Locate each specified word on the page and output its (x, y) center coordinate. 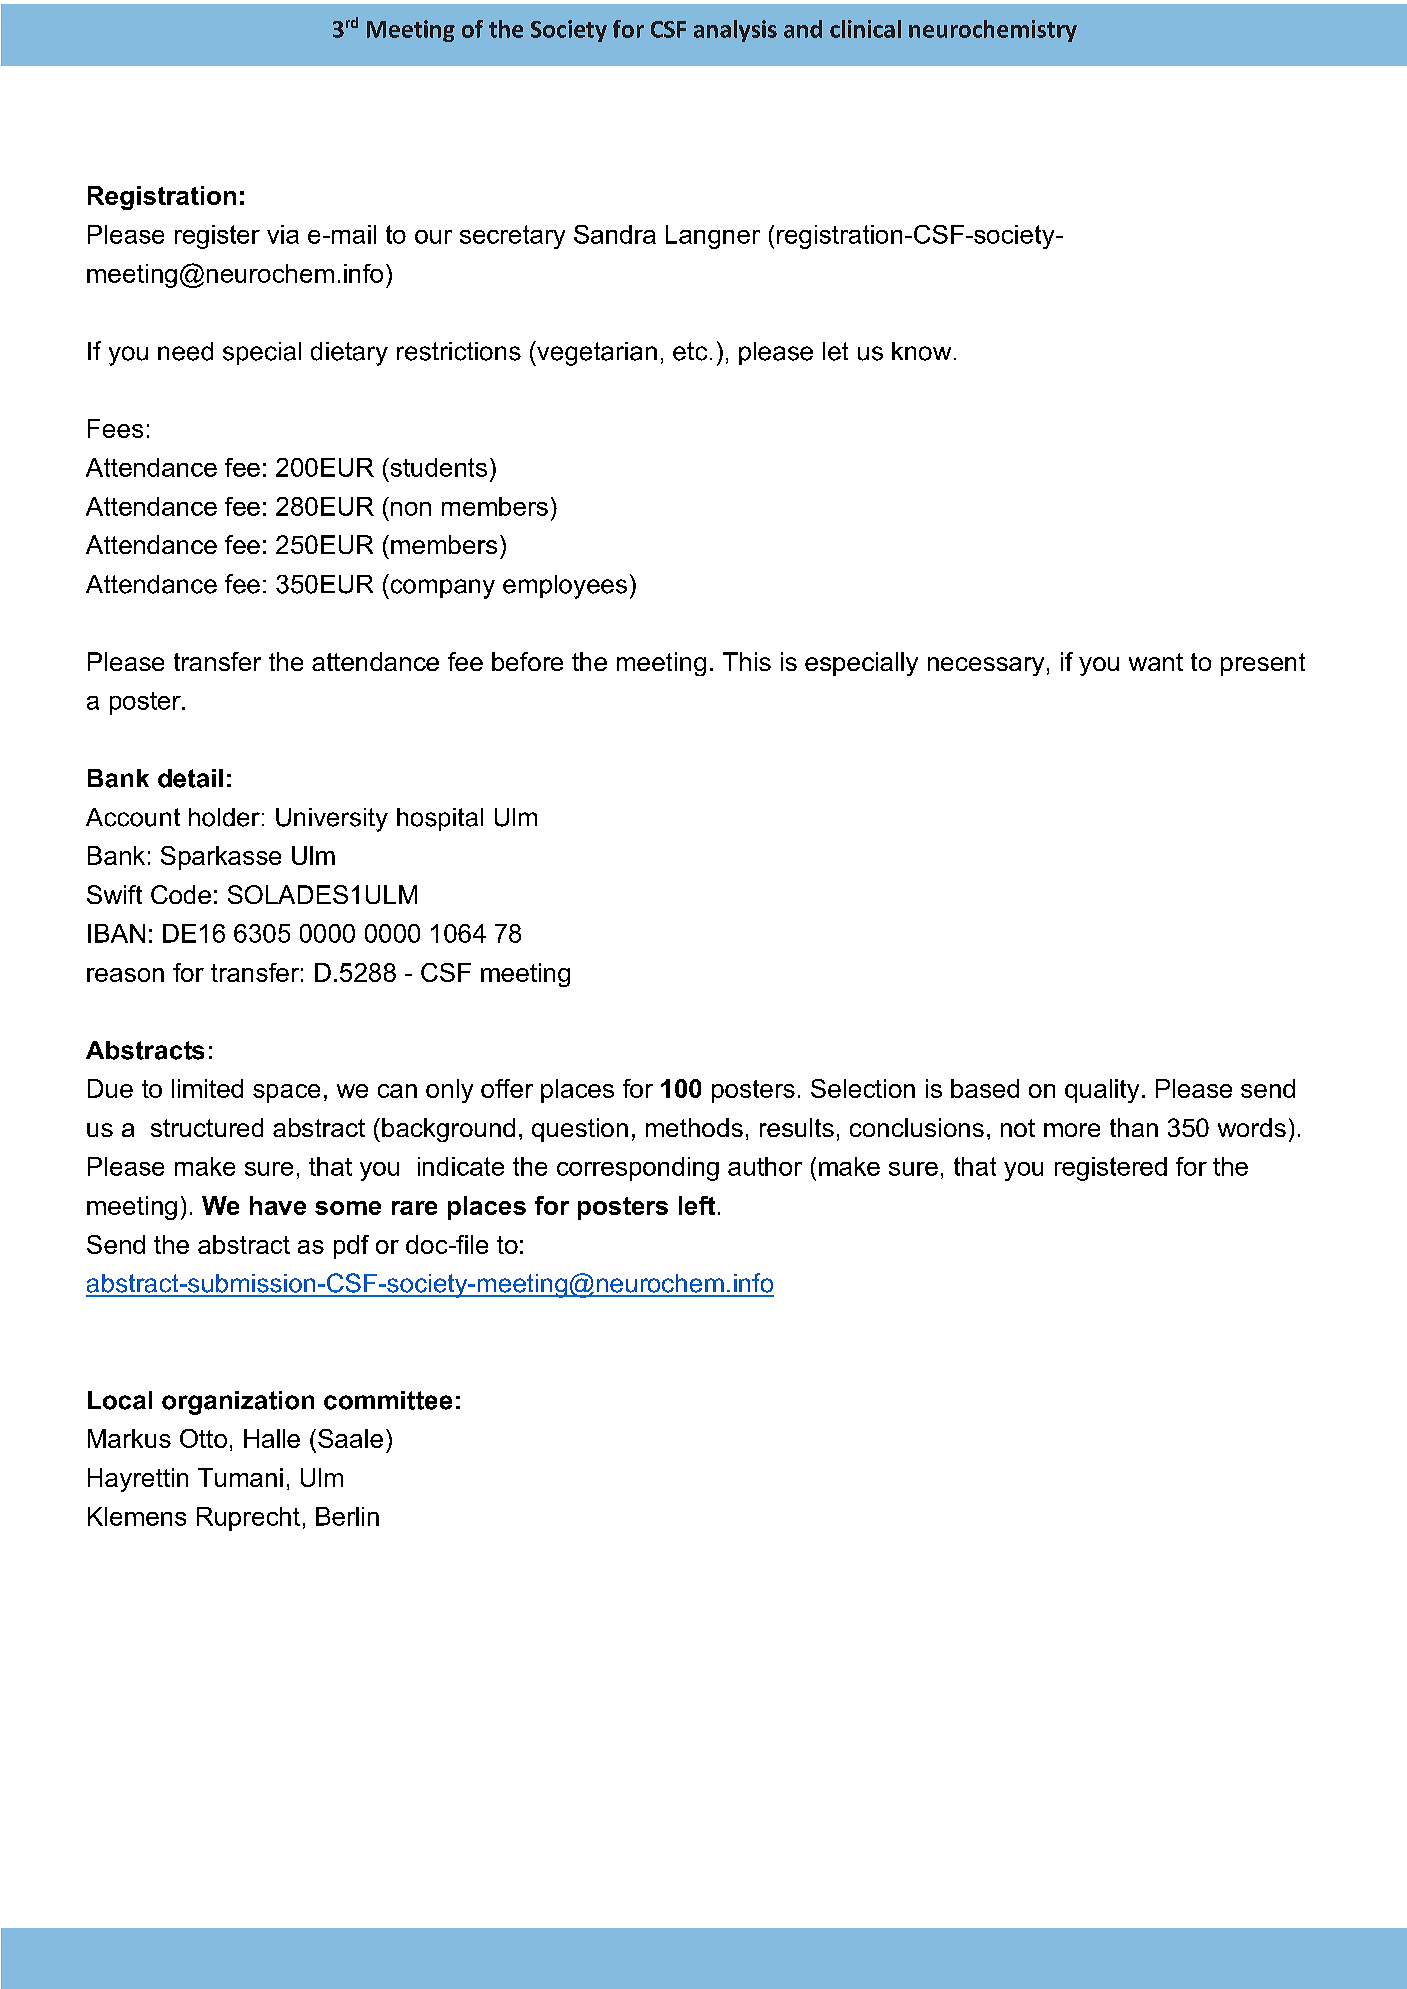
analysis (735, 31)
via (283, 234)
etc (690, 351)
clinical (865, 29)
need (185, 351)
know (921, 351)
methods (694, 1127)
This (747, 661)
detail (190, 778)
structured (207, 1127)
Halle (272, 1438)
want (1156, 662)
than (1134, 1127)
